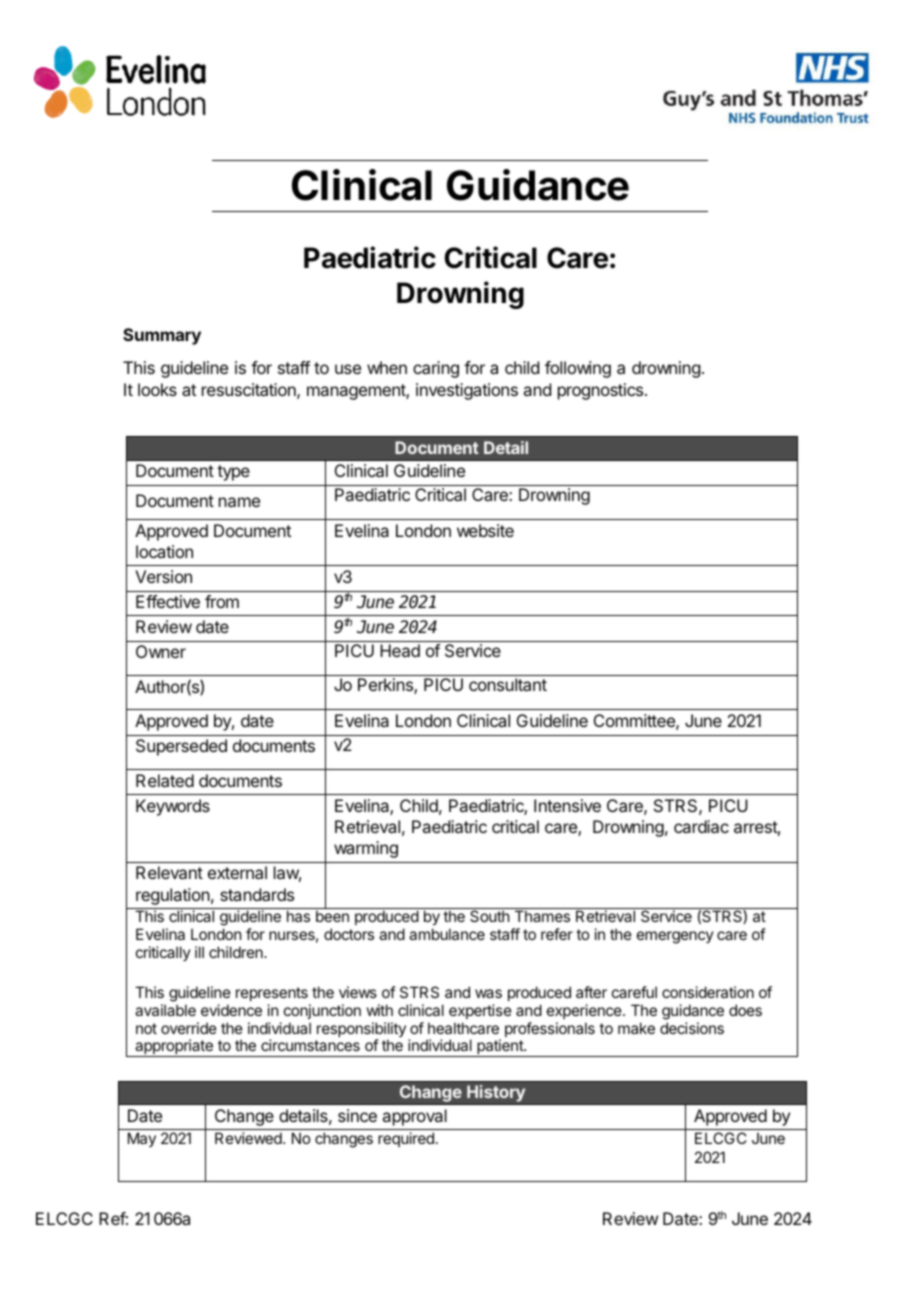 This screenshot has width=924, height=1308. What do you see at coordinates (602, 391) in the screenshot?
I see `prognostics` at bounding box center [602, 391].
